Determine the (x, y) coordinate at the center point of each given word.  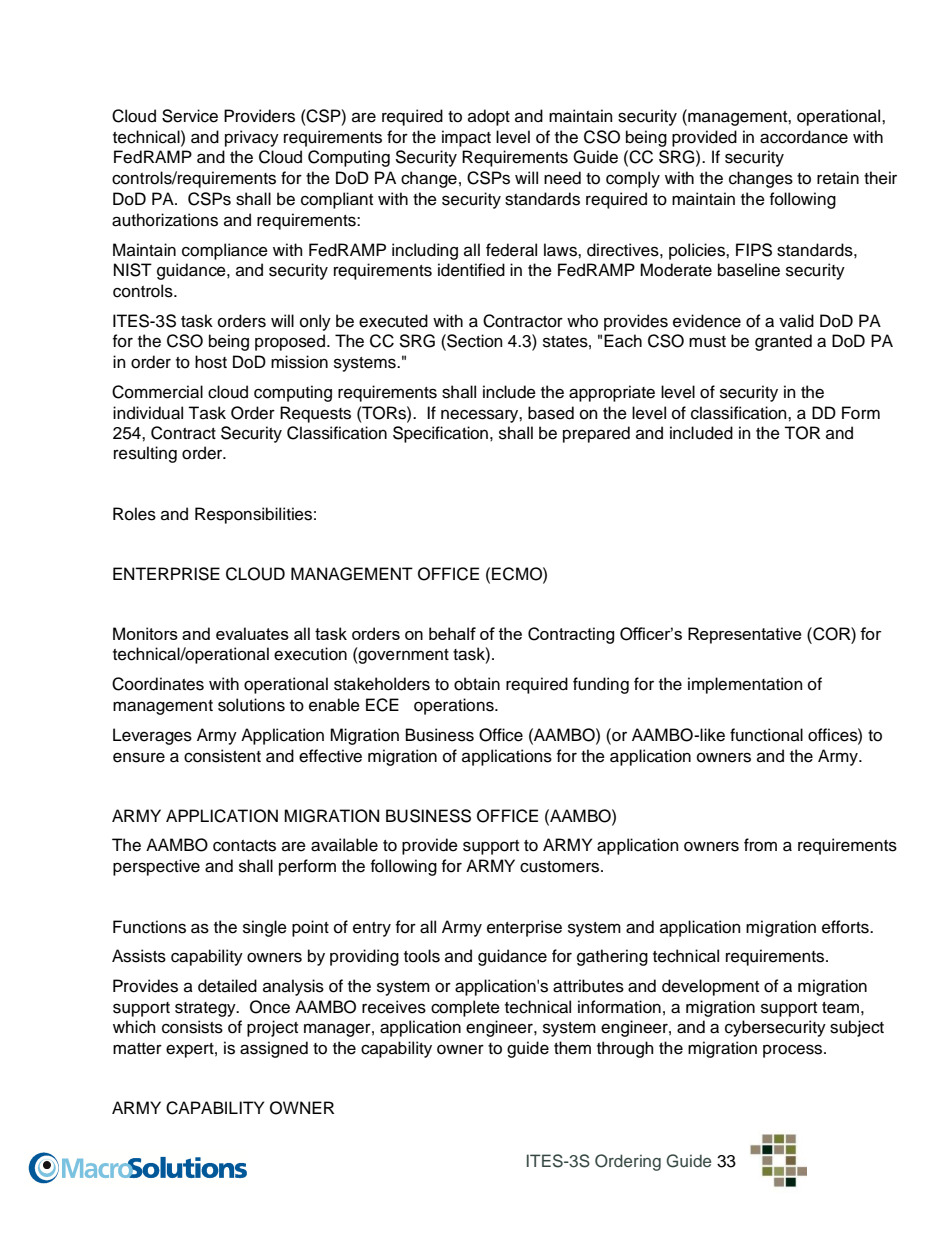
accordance (804, 137)
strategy (206, 1009)
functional (766, 735)
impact (466, 138)
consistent (222, 756)
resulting (145, 454)
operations (455, 706)
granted (783, 342)
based (551, 413)
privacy (252, 138)
